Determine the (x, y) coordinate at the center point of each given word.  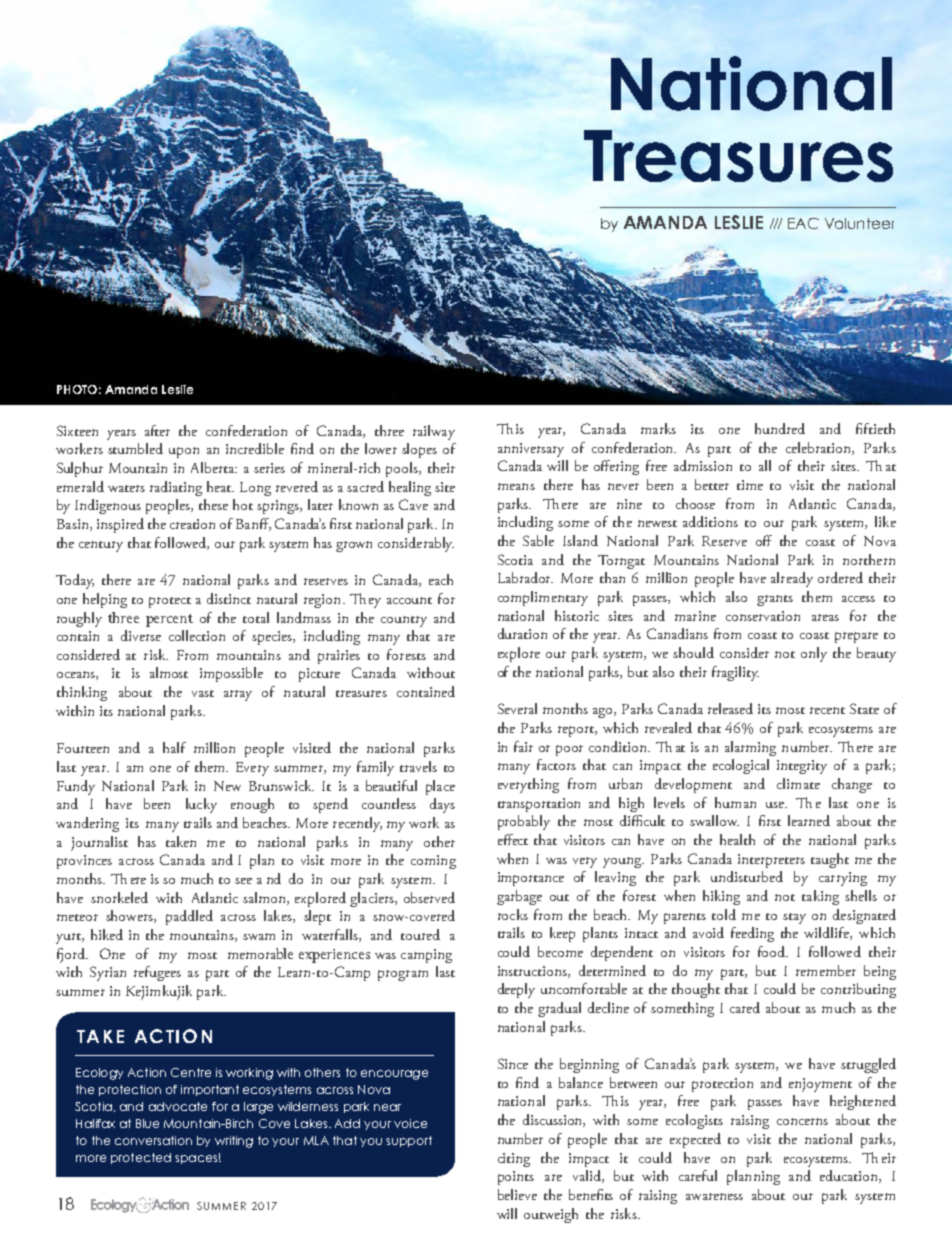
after (157, 430)
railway (434, 432)
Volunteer (859, 223)
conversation (153, 1140)
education (850, 1176)
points (516, 1178)
